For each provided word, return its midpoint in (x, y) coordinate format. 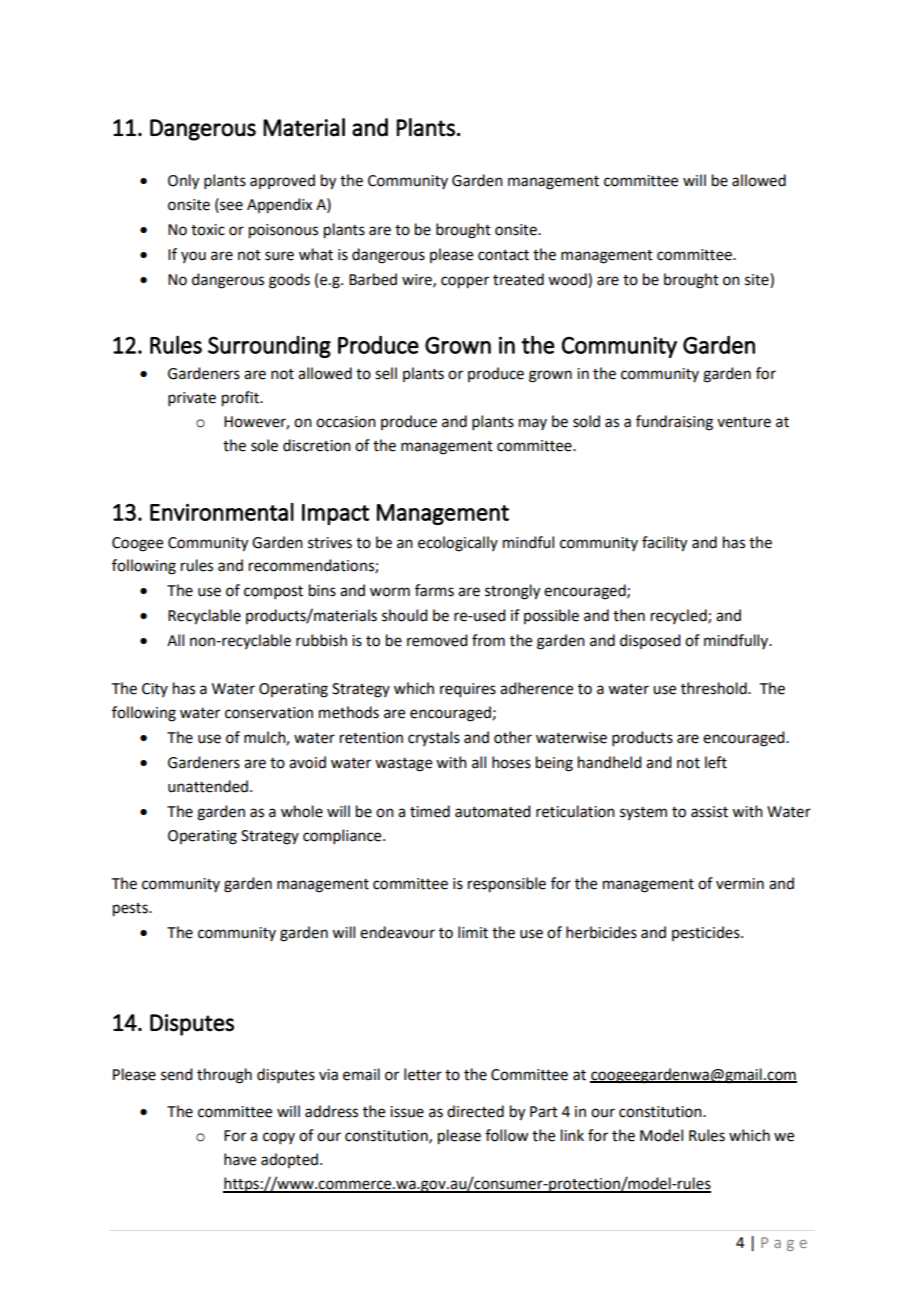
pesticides (707, 933)
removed (437, 640)
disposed (650, 641)
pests (131, 910)
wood (568, 279)
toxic (208, 230)
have (240, 1159)
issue (407, 1112)
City (155, 690)
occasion (346, 422)
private (192, 399)
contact (503, 255)
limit (473, 932)
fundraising (674, 423)
